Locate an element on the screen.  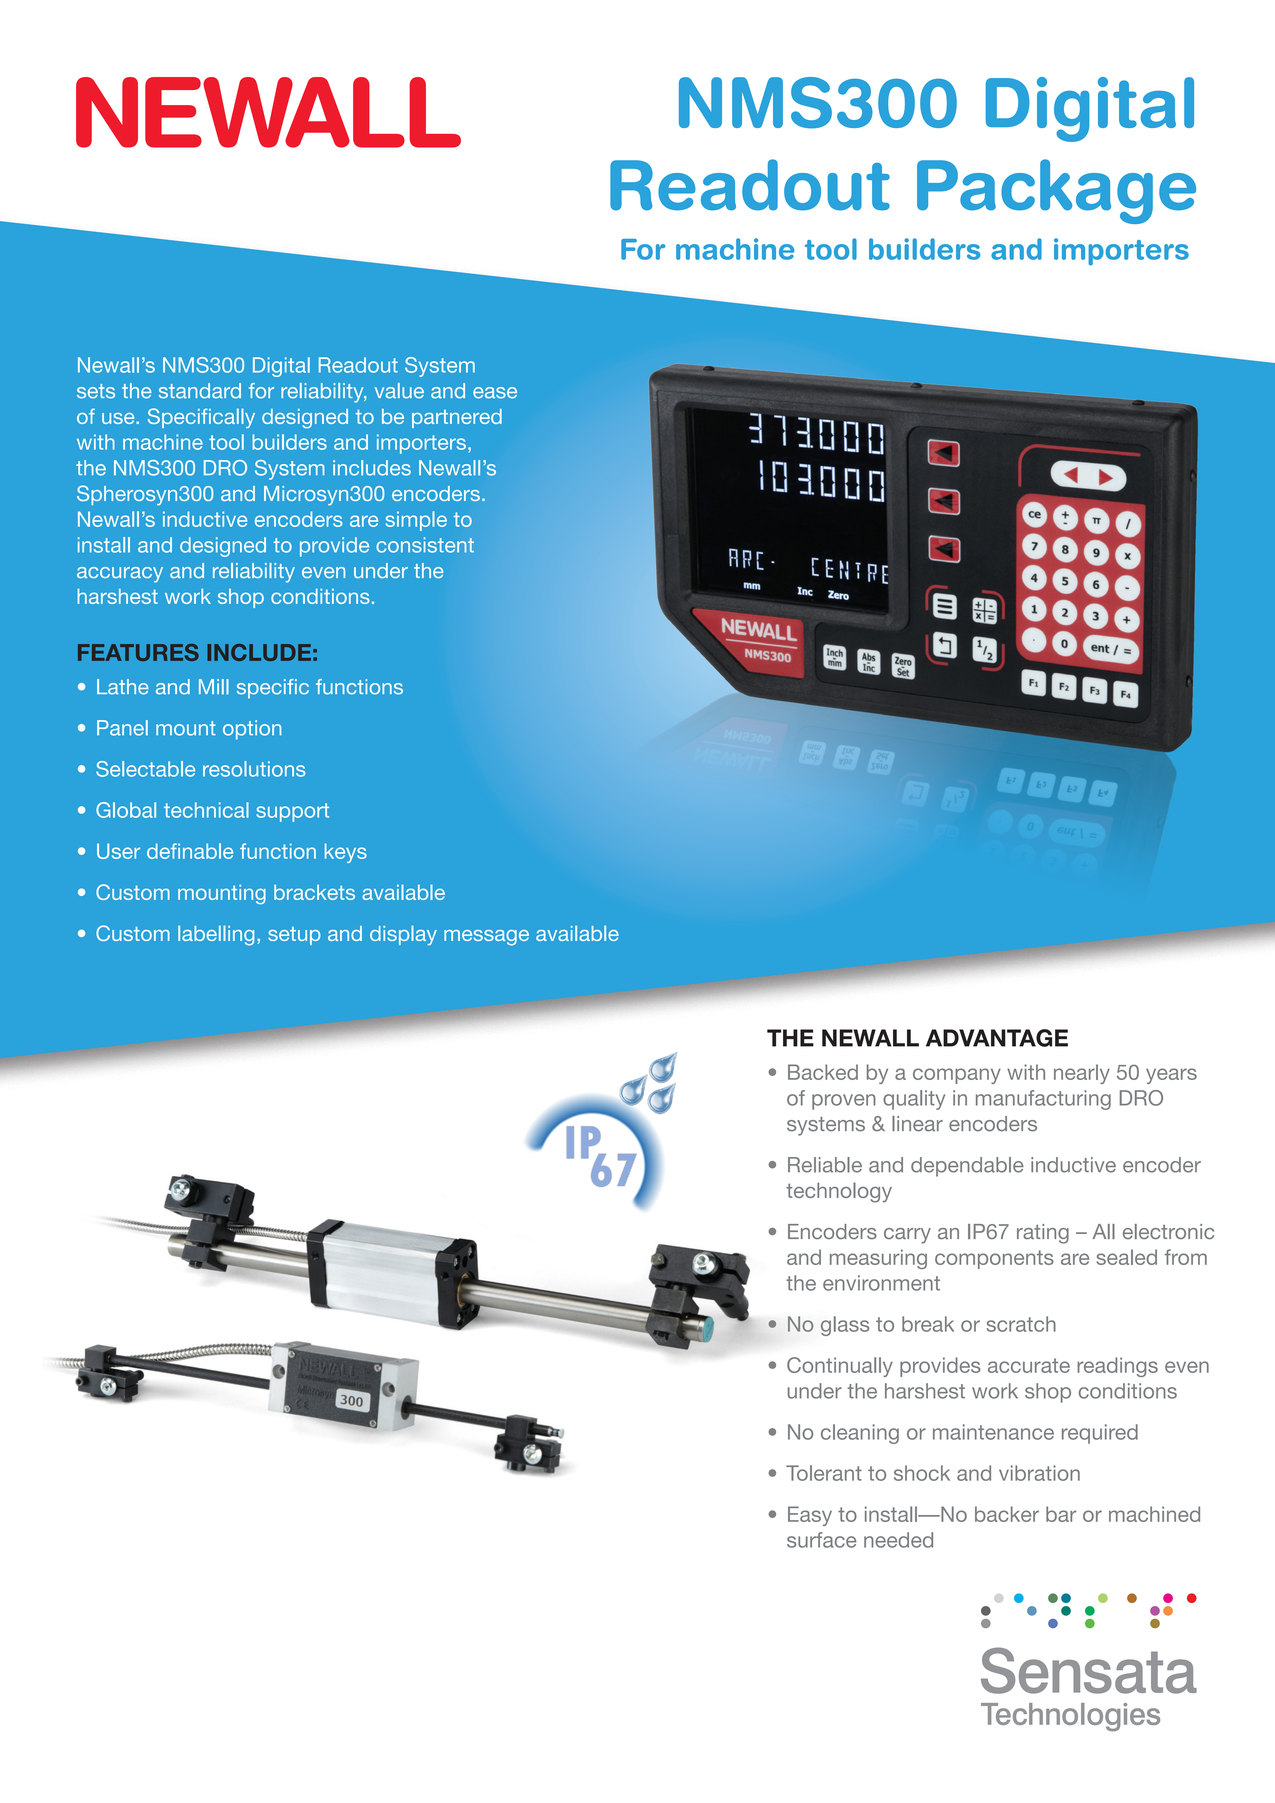
ease is located at coordinates (495, 393).
